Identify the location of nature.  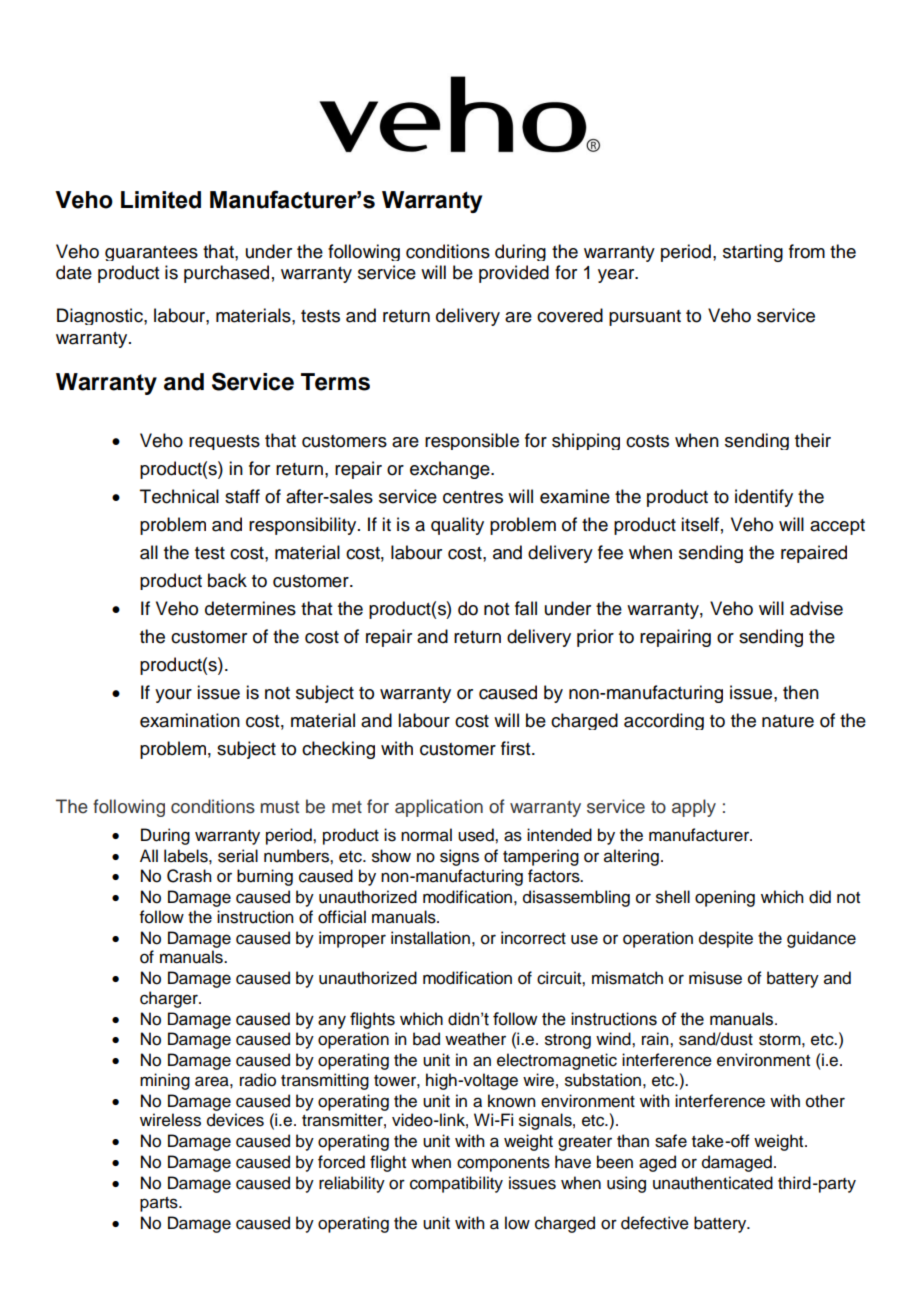
(788, 721).
